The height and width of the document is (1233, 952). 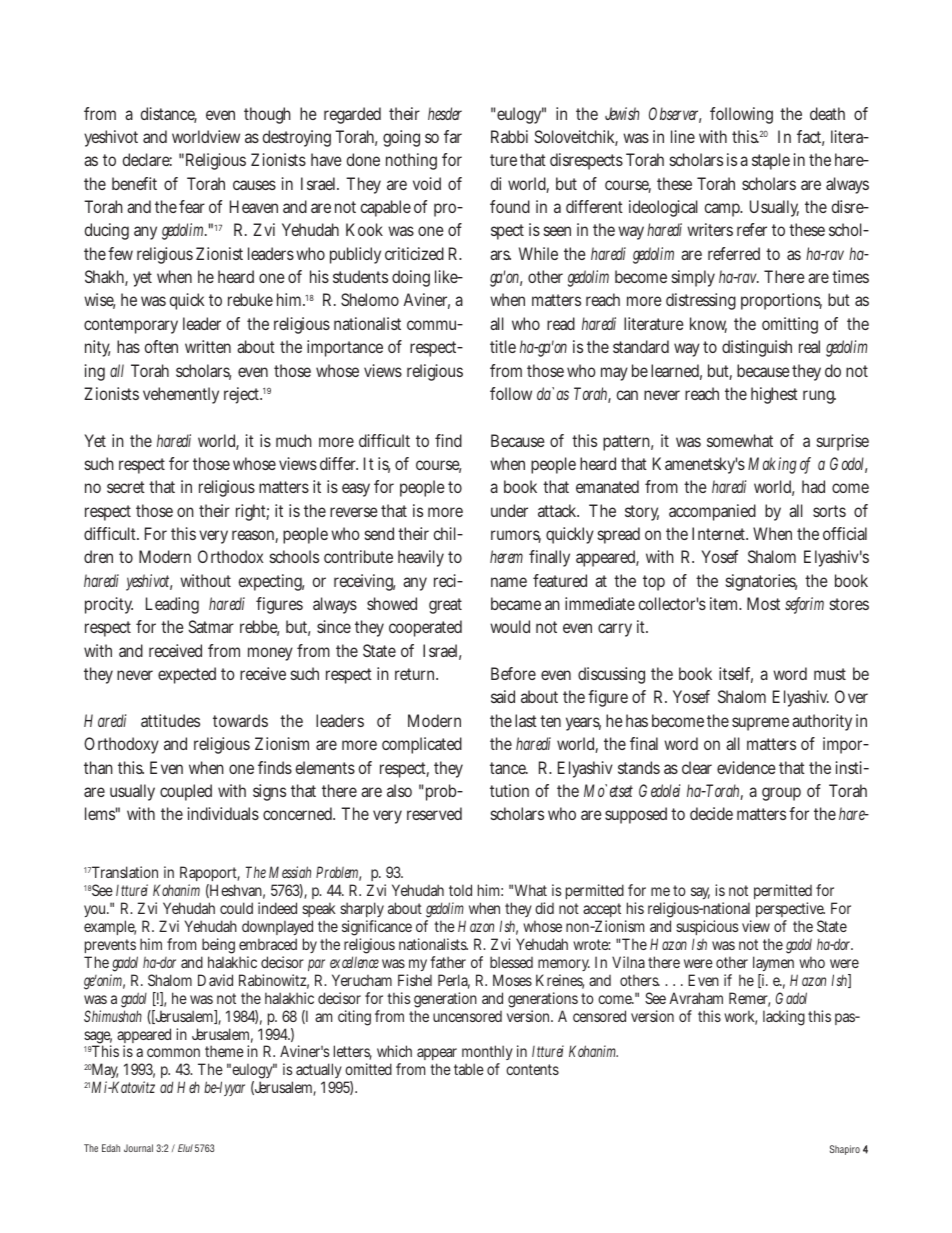 I want to click on Heh, so click(x=188, y=1087).
